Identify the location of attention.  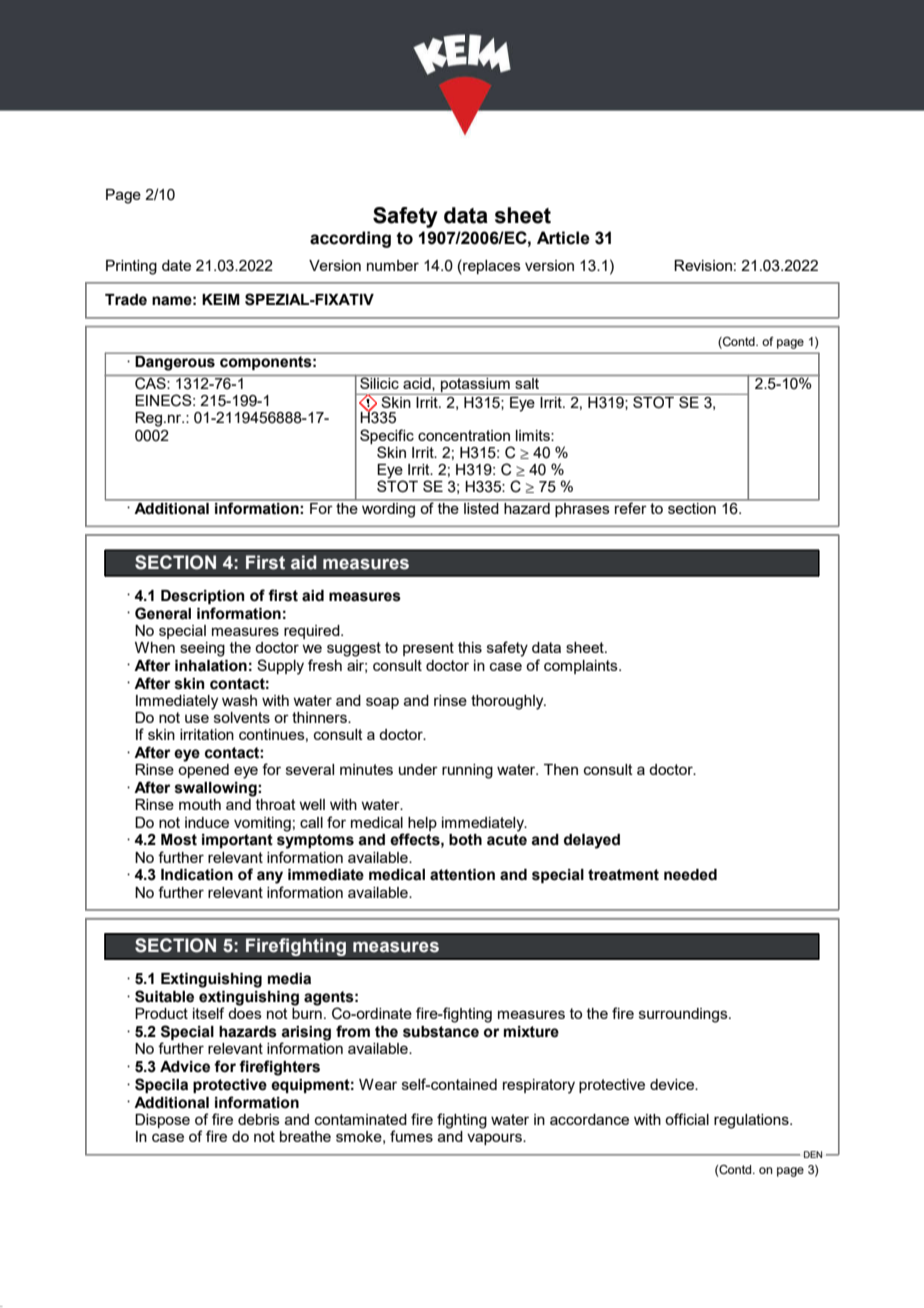
(462, 875).
